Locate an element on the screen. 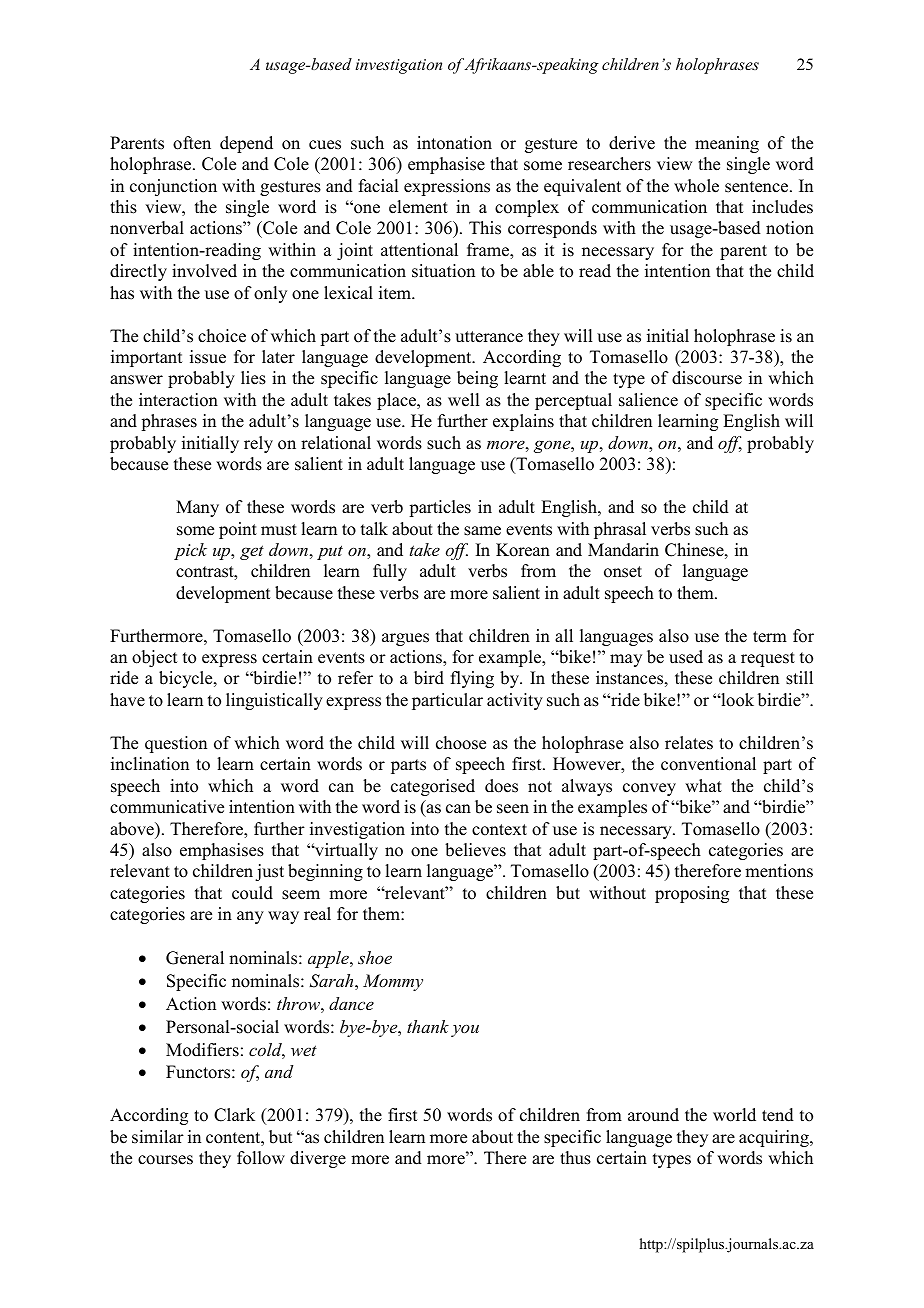 The height and width of the screenshot is (1308, 924). thus is located at coordinates (575, 1158).
